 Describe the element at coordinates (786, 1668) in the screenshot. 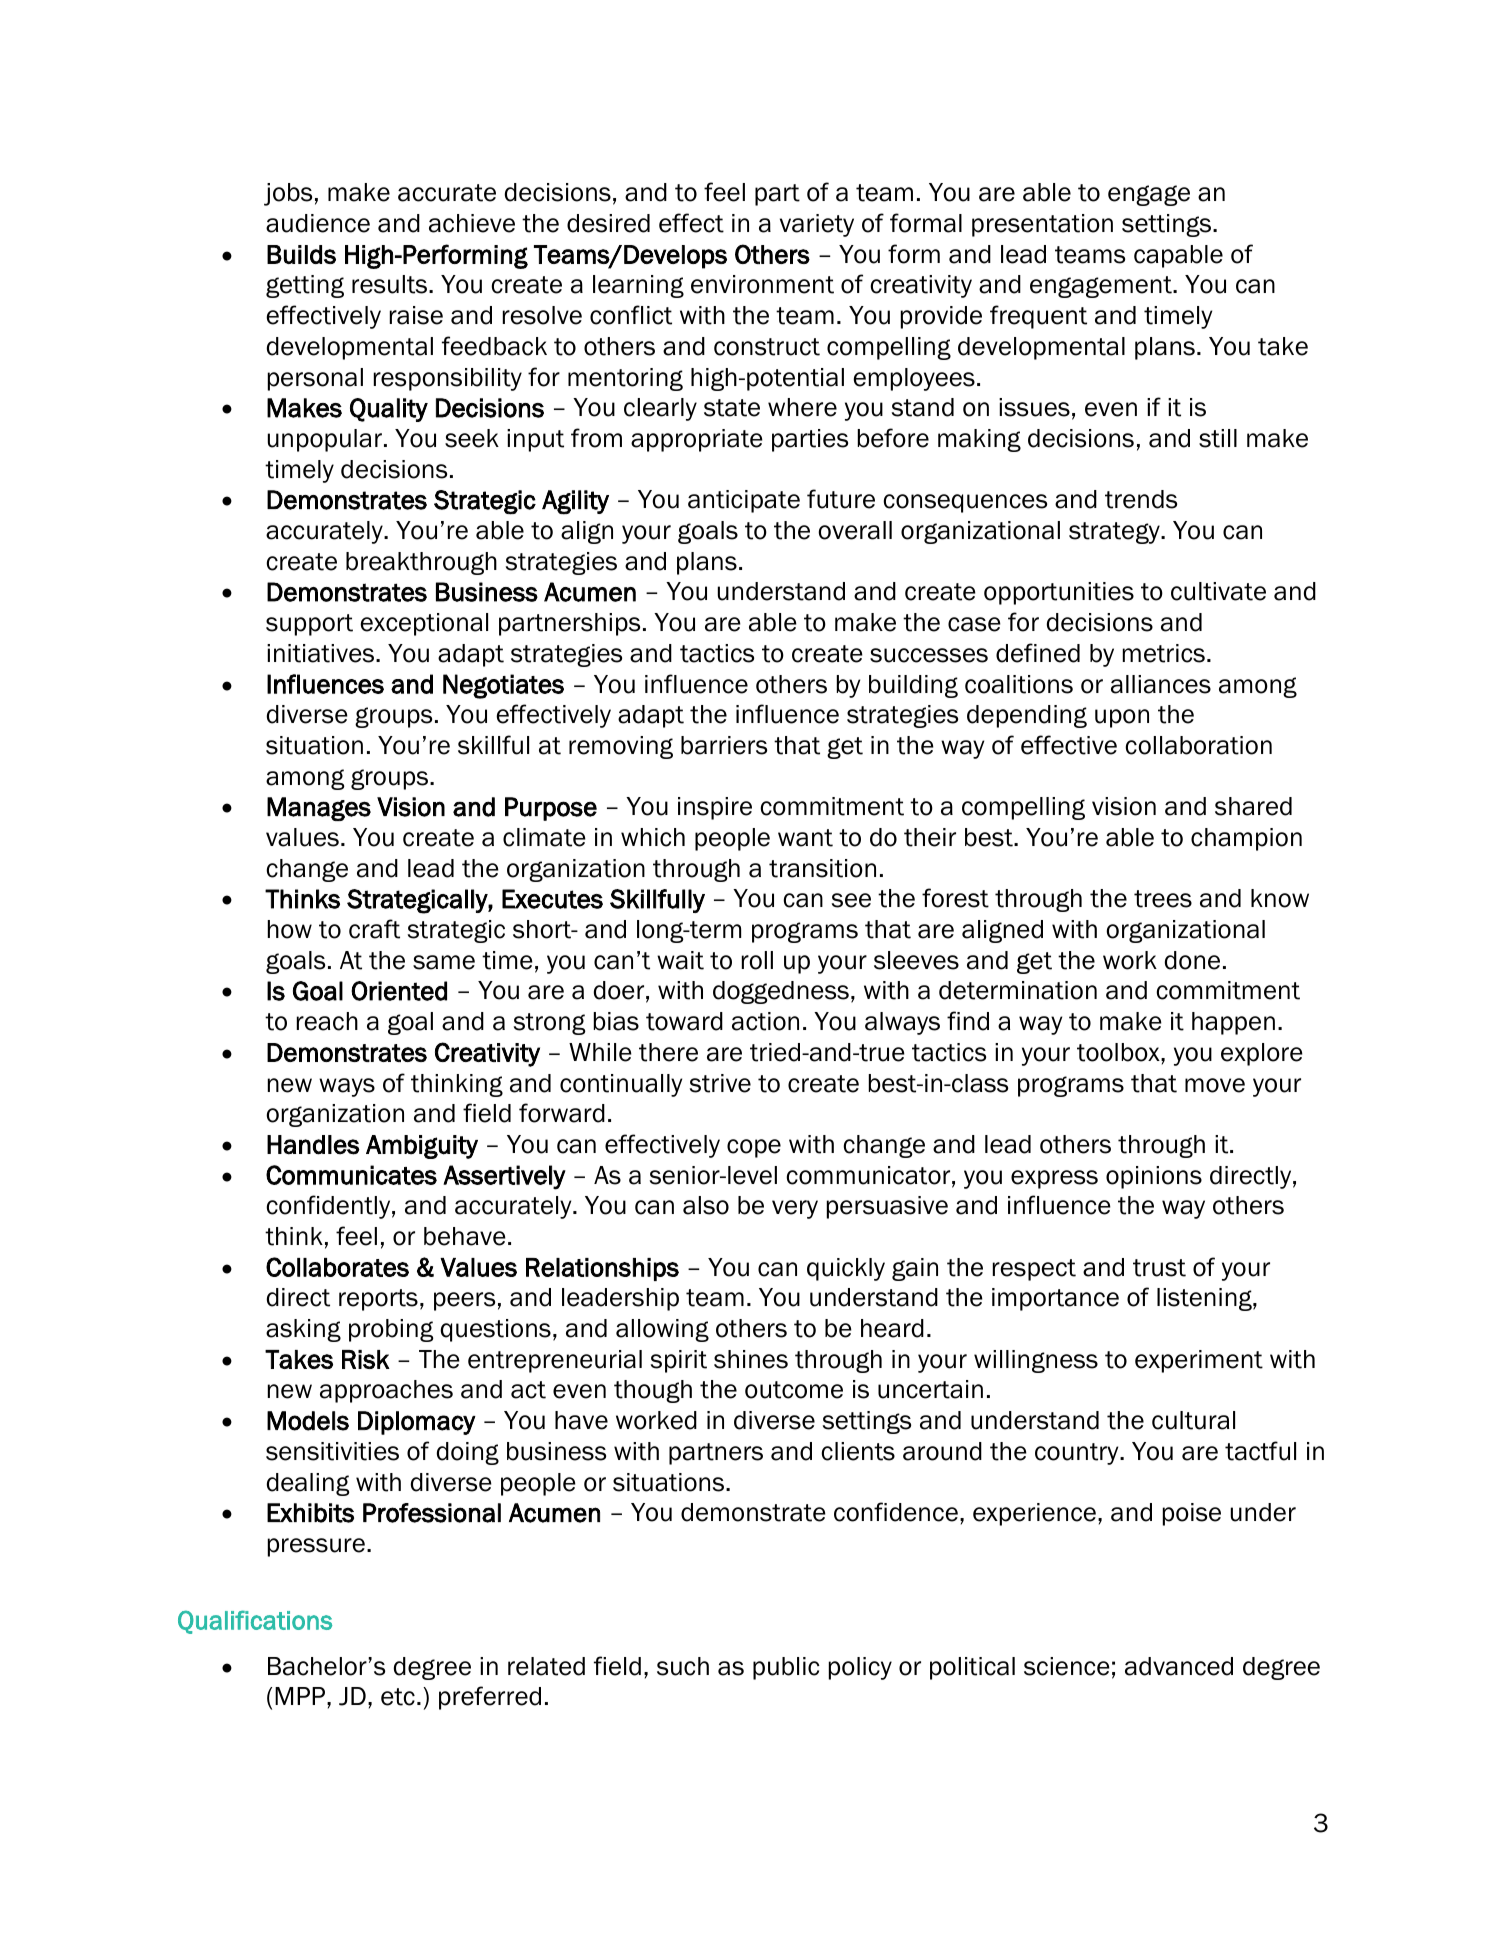

I see `public` at that location.
